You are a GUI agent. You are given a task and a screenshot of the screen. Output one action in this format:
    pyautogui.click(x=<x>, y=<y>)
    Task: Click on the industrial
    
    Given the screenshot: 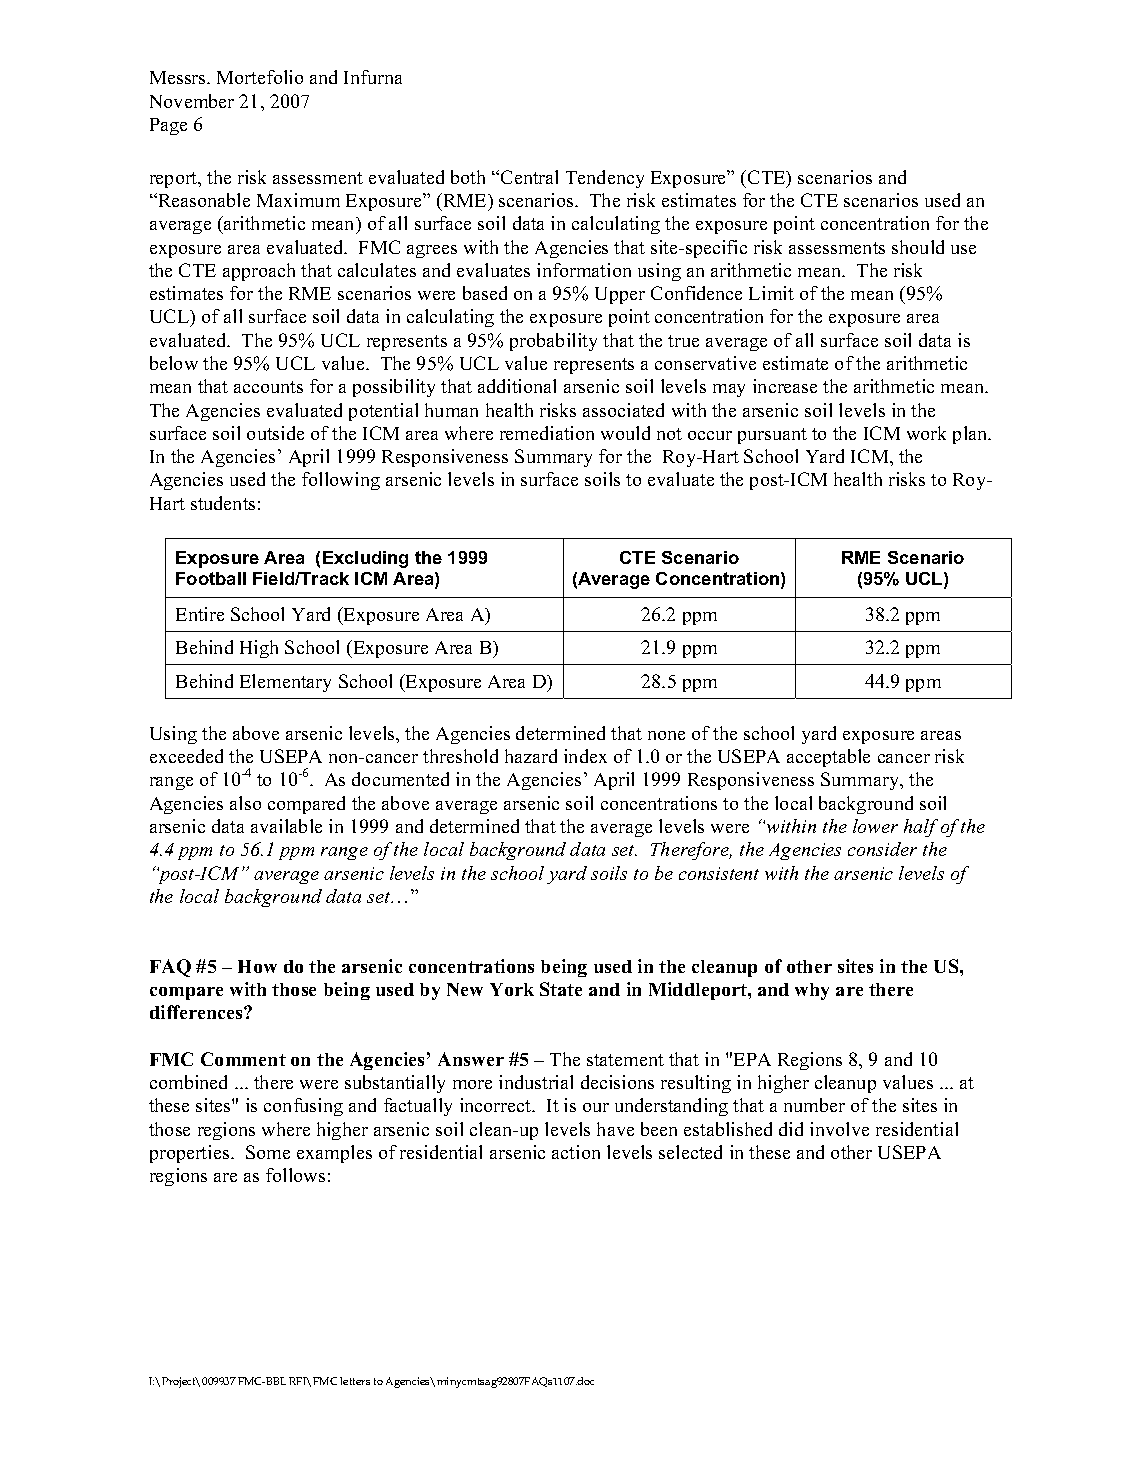 What is the action you would take?
    pyautogui.click(x=536, y=1082)
